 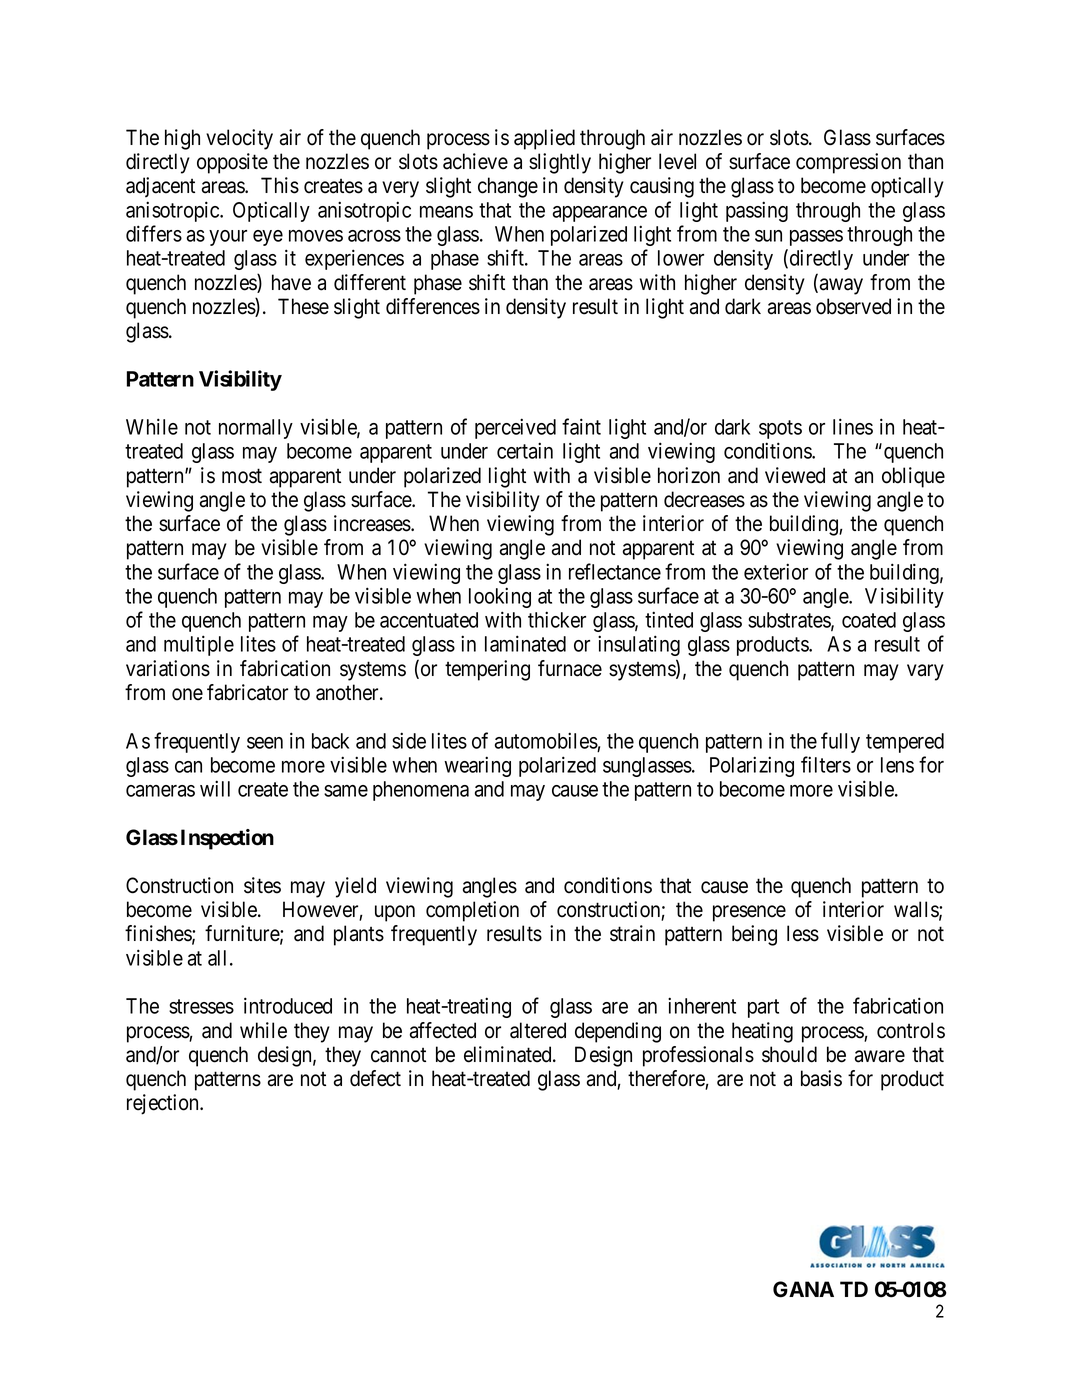 I want to click on opposite, so click(x=232, y=163).
